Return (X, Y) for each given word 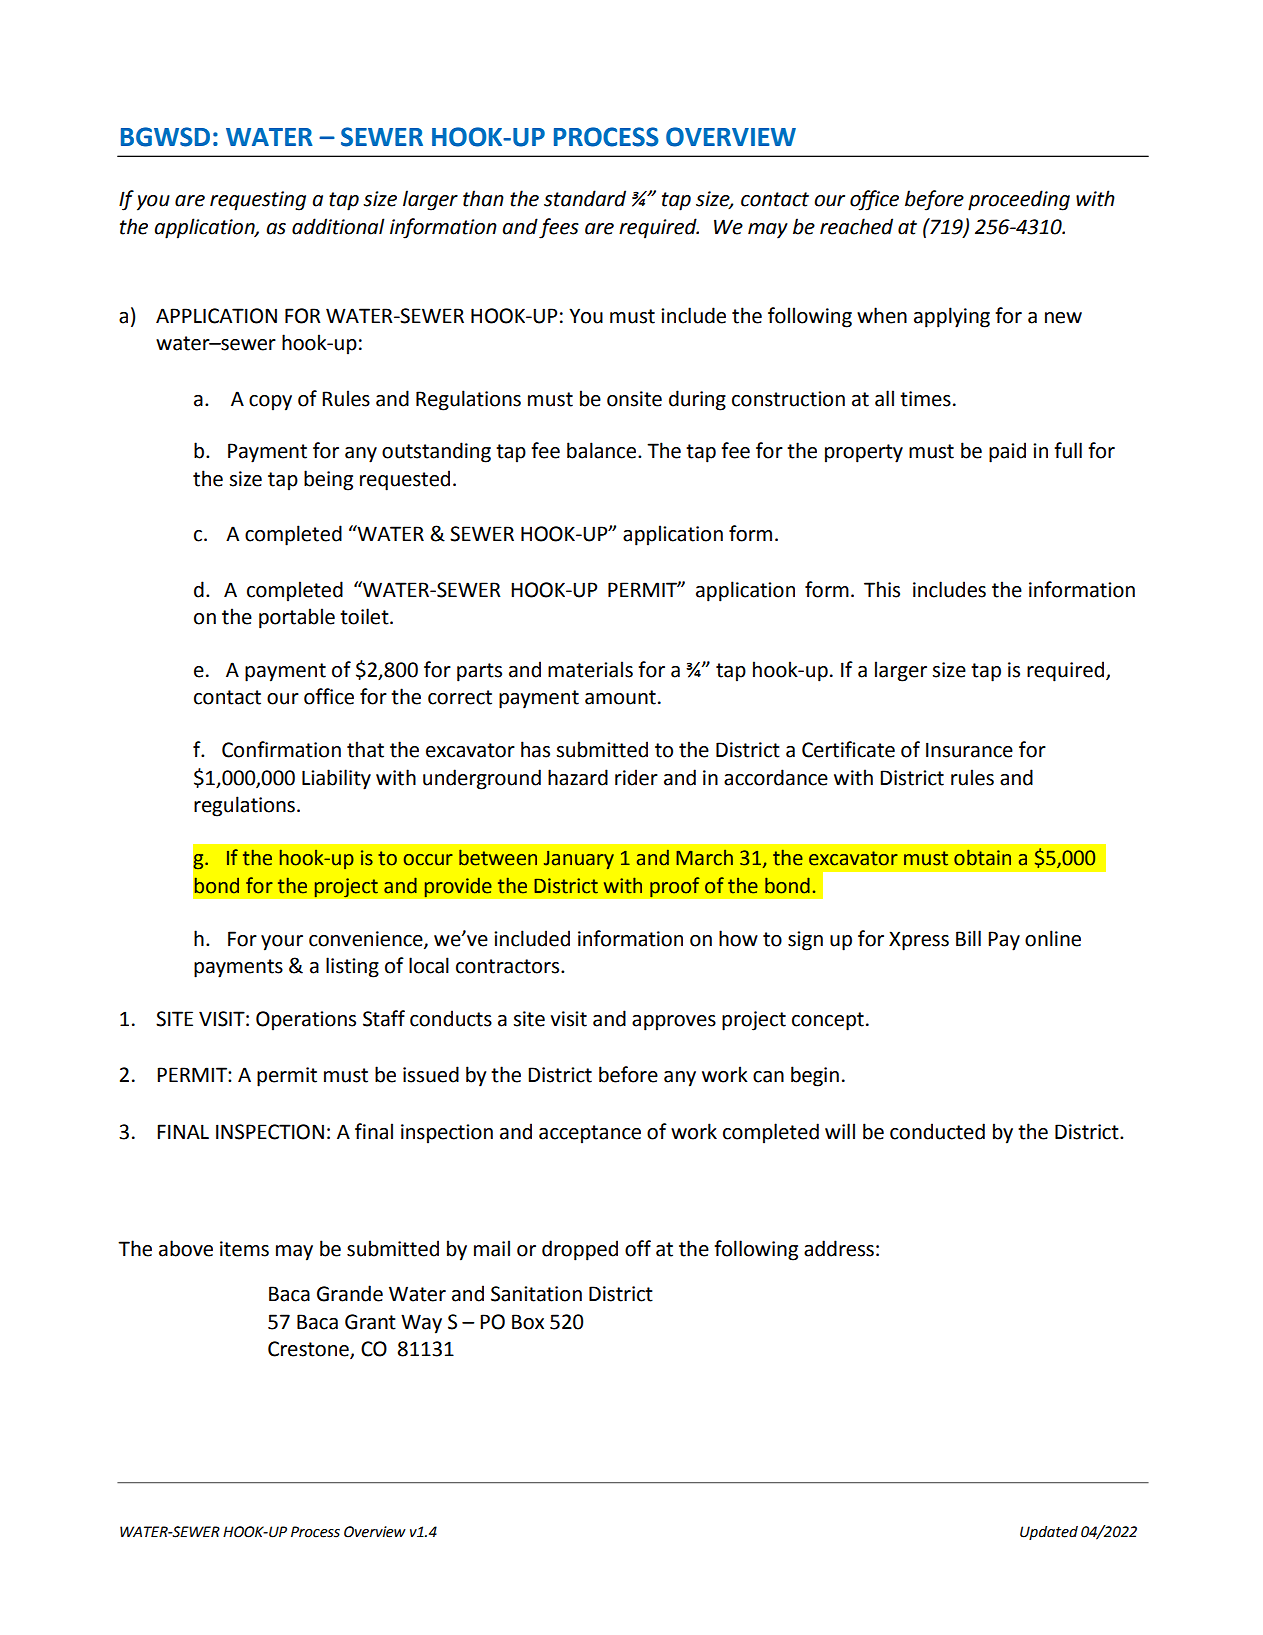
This (882, 589)
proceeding (1019, 200)
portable (297, 618)
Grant (370, 1322)
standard (585, 198)
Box (528, 1322)
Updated (1049, 1533)
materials (590, 669)
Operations (306, 1021)
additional (338, 226)
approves (674, 1023)
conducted (937, 1131)
